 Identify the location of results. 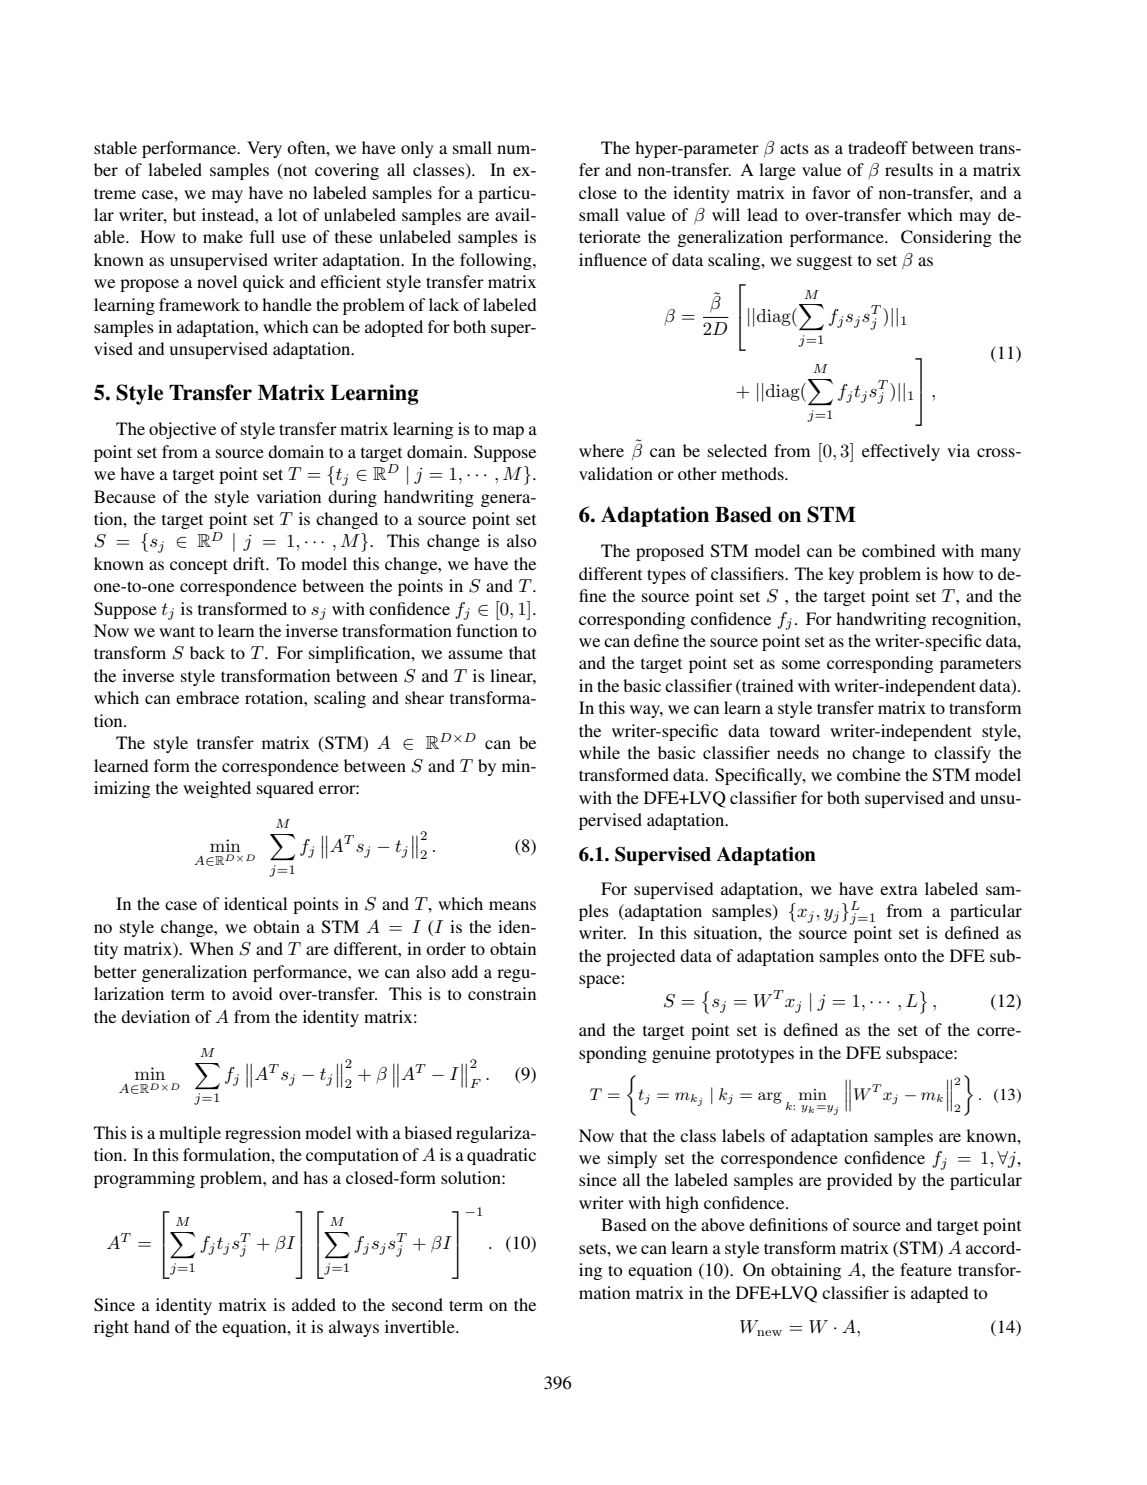
(909, 169).
